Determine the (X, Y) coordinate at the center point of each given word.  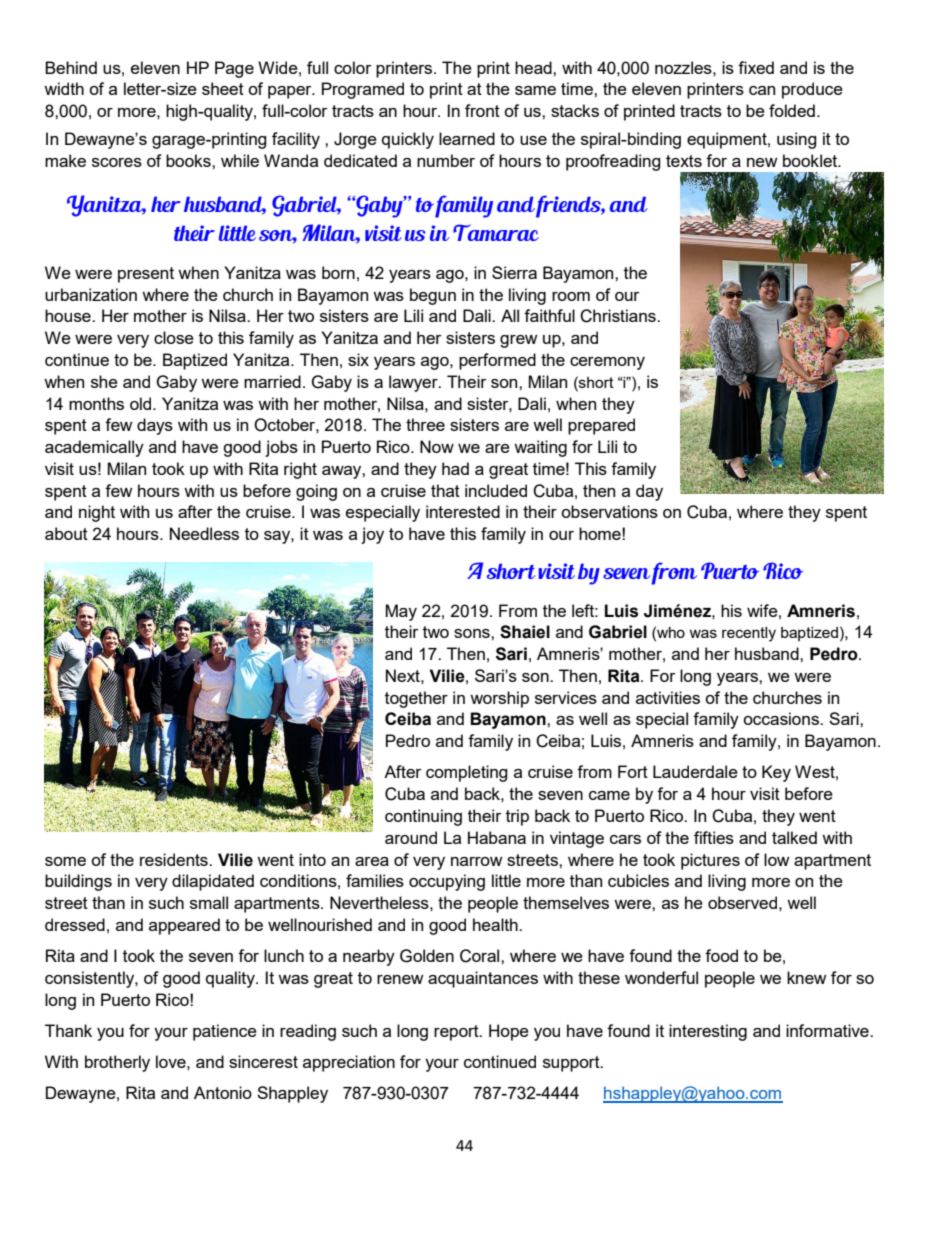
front (482, 110)
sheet (223, 88)
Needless (204, 533)
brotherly (117, 1063)
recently (749, 634)
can (762, 90)
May (401, 612)
